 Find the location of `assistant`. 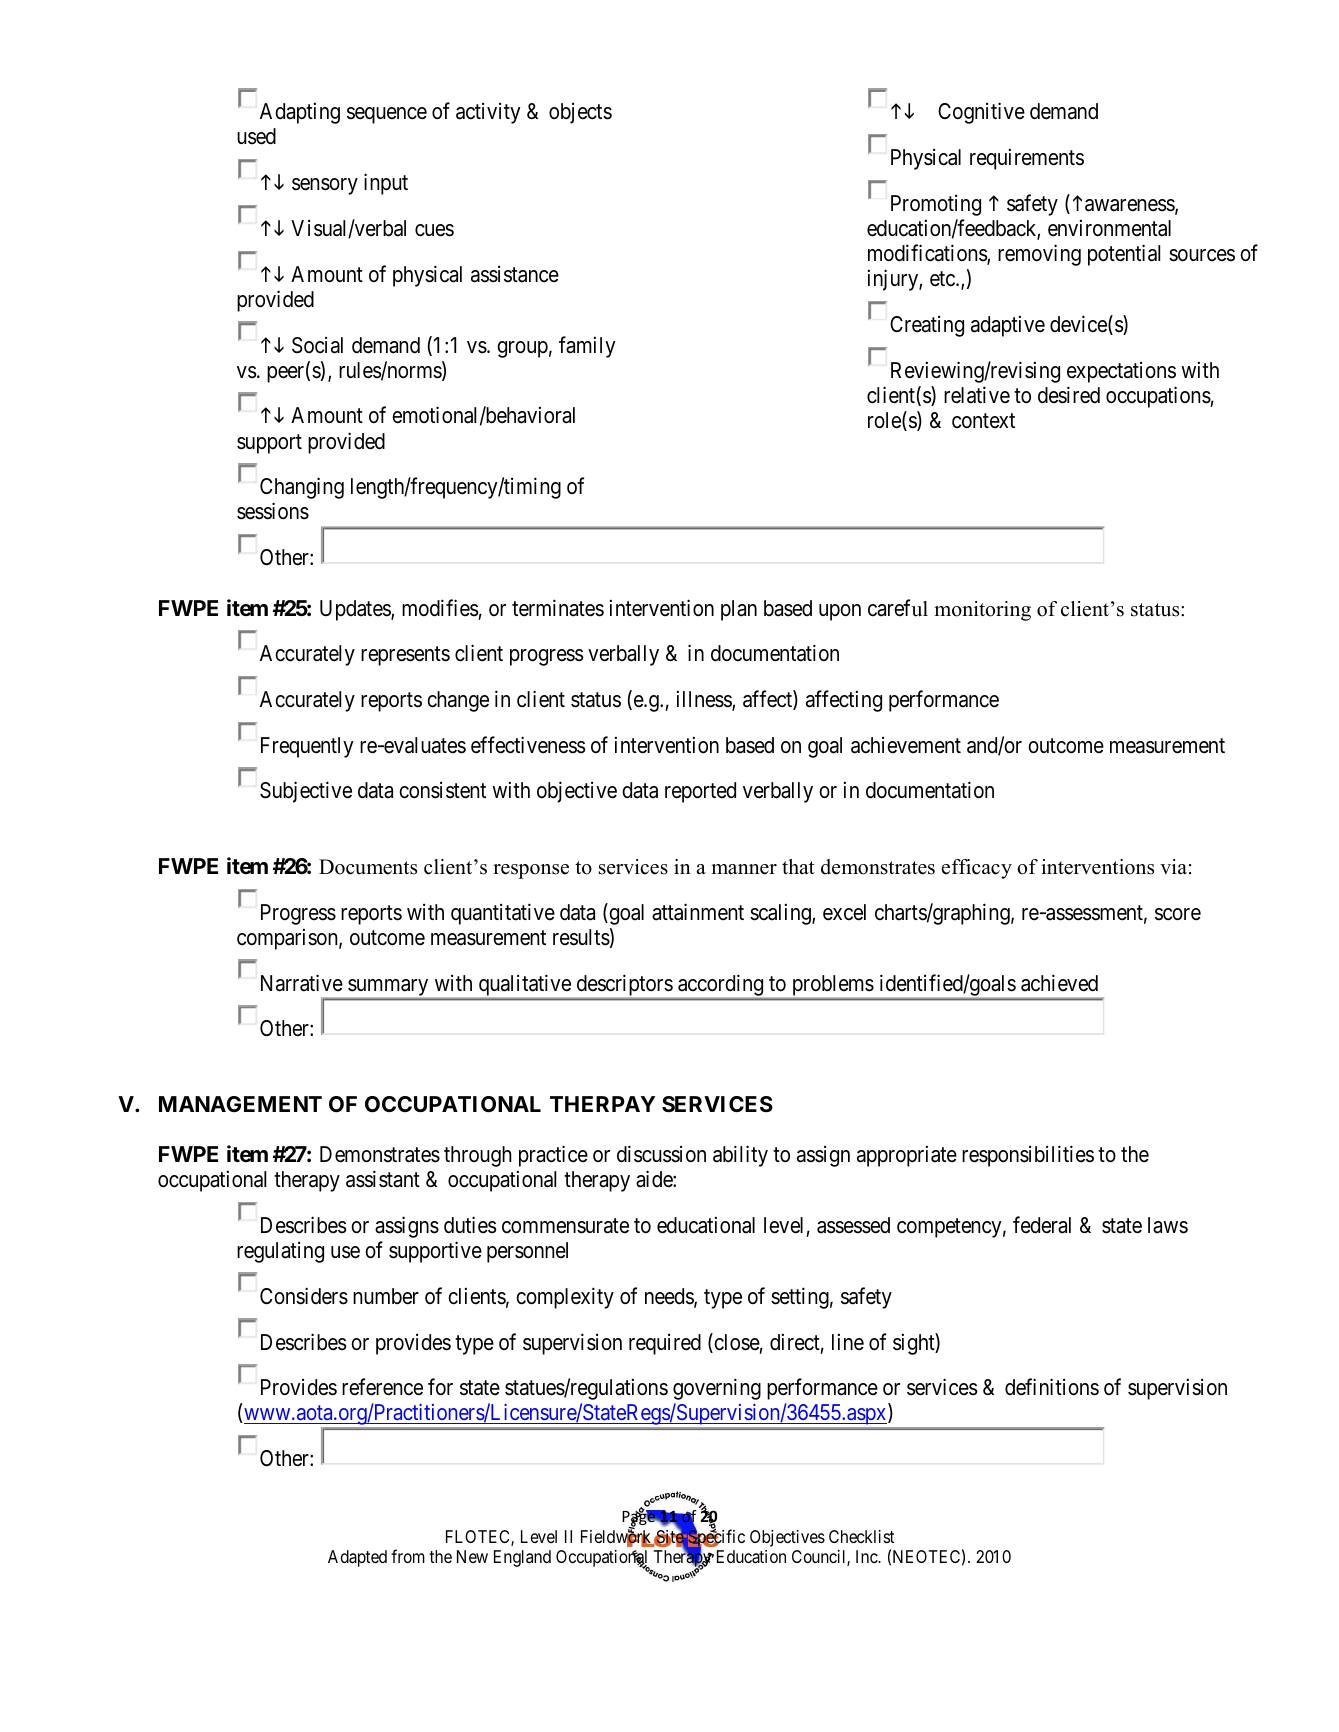

assistant is located at coordinates (383, 1179).
